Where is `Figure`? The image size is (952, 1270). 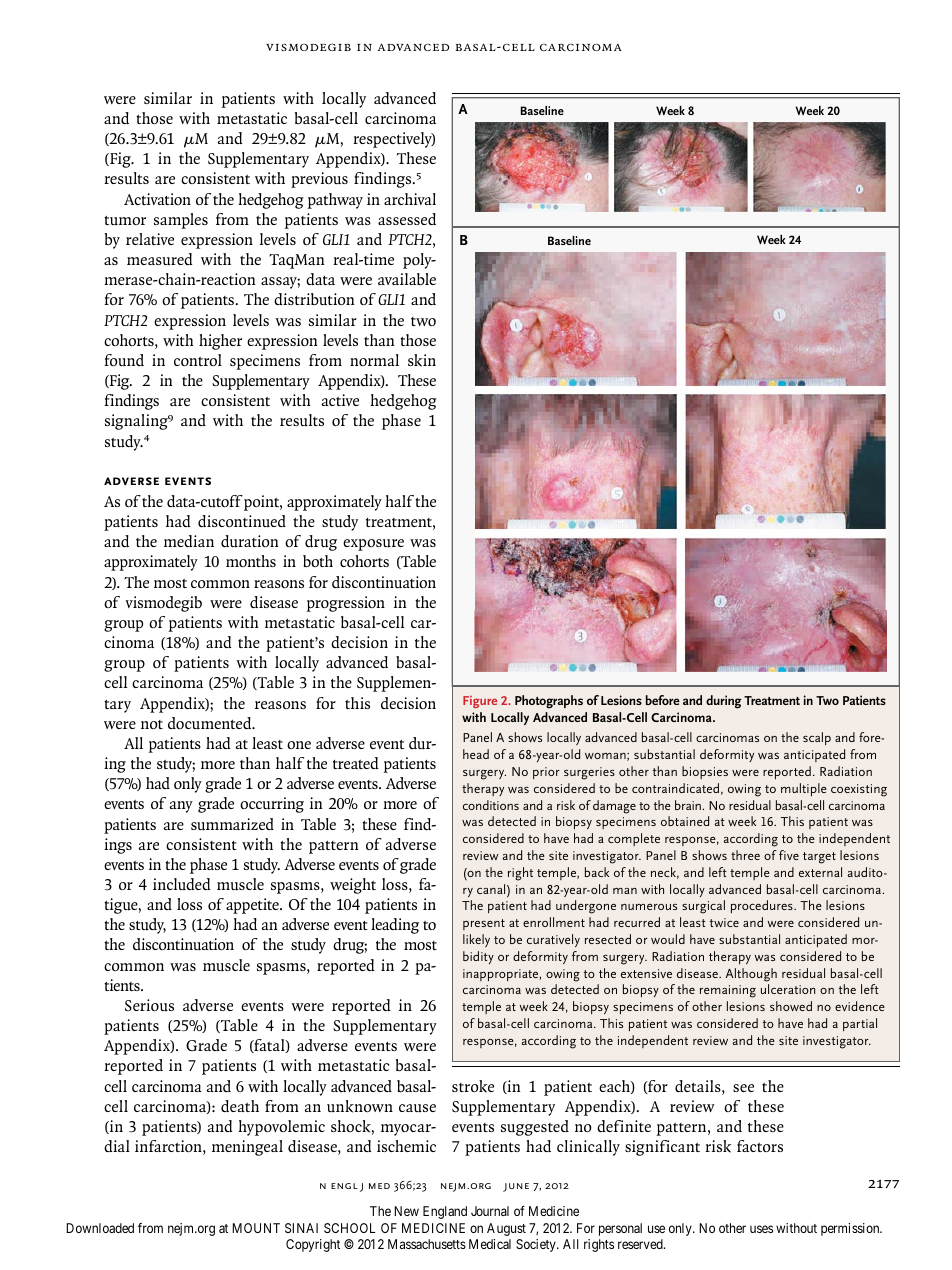
Figure is located at coordinates (480, 702).
